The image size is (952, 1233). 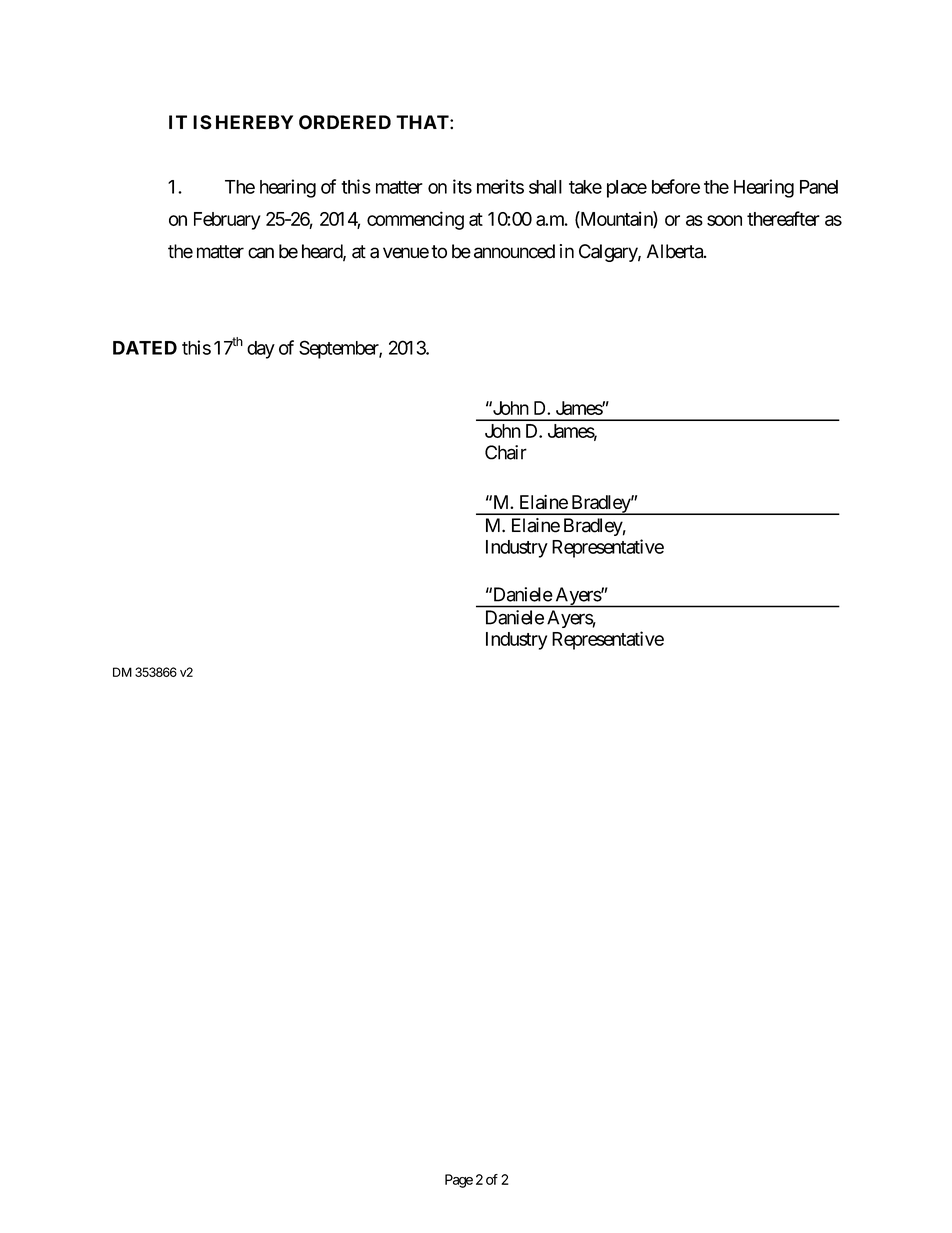 I want to click on shall, so click(x=545, y=187).
